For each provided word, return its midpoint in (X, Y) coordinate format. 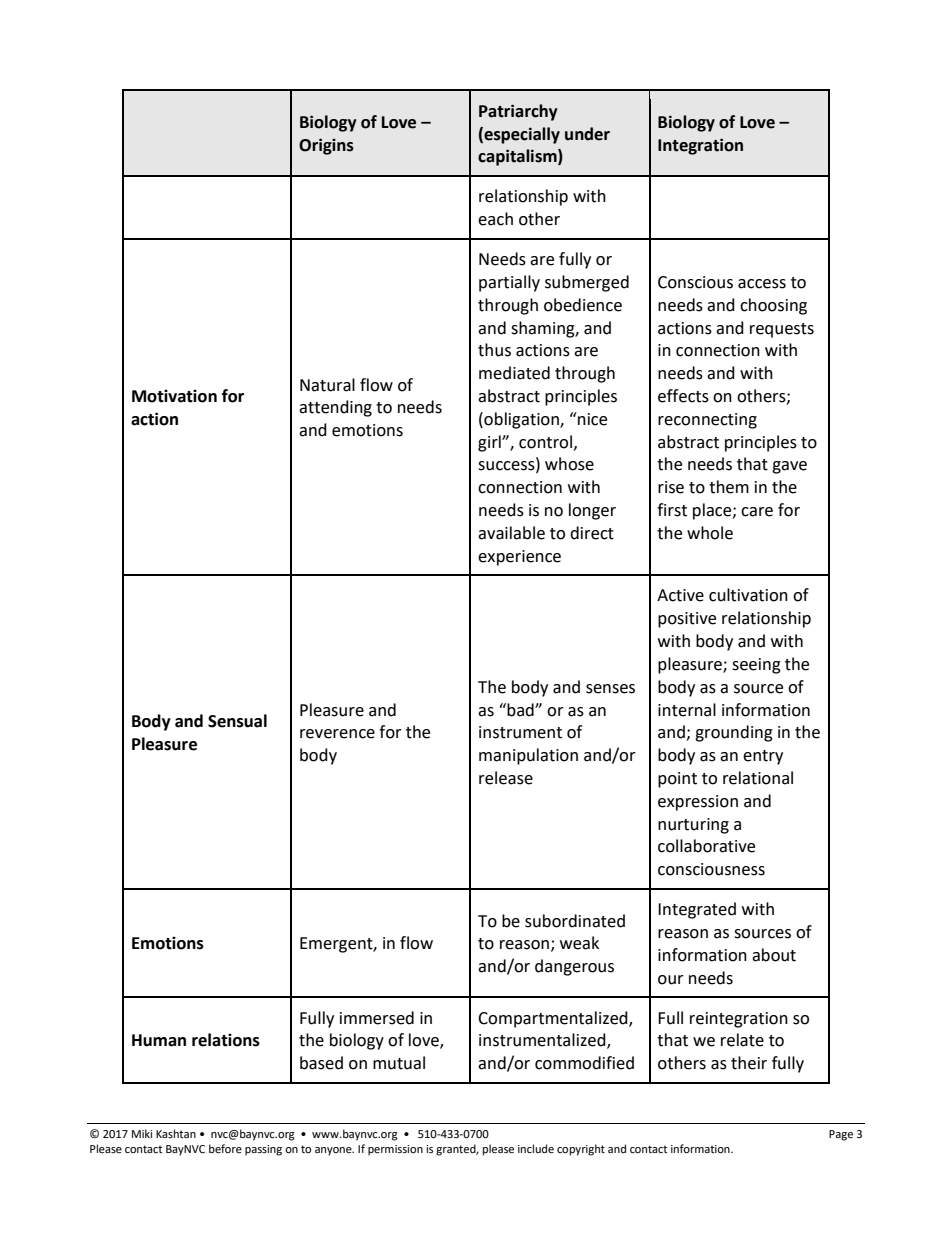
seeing (756, 666)
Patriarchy (518, 112)
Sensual (237, 721)
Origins (326, 146)
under (587, 134)
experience (519, 558)
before (225, 1149)
